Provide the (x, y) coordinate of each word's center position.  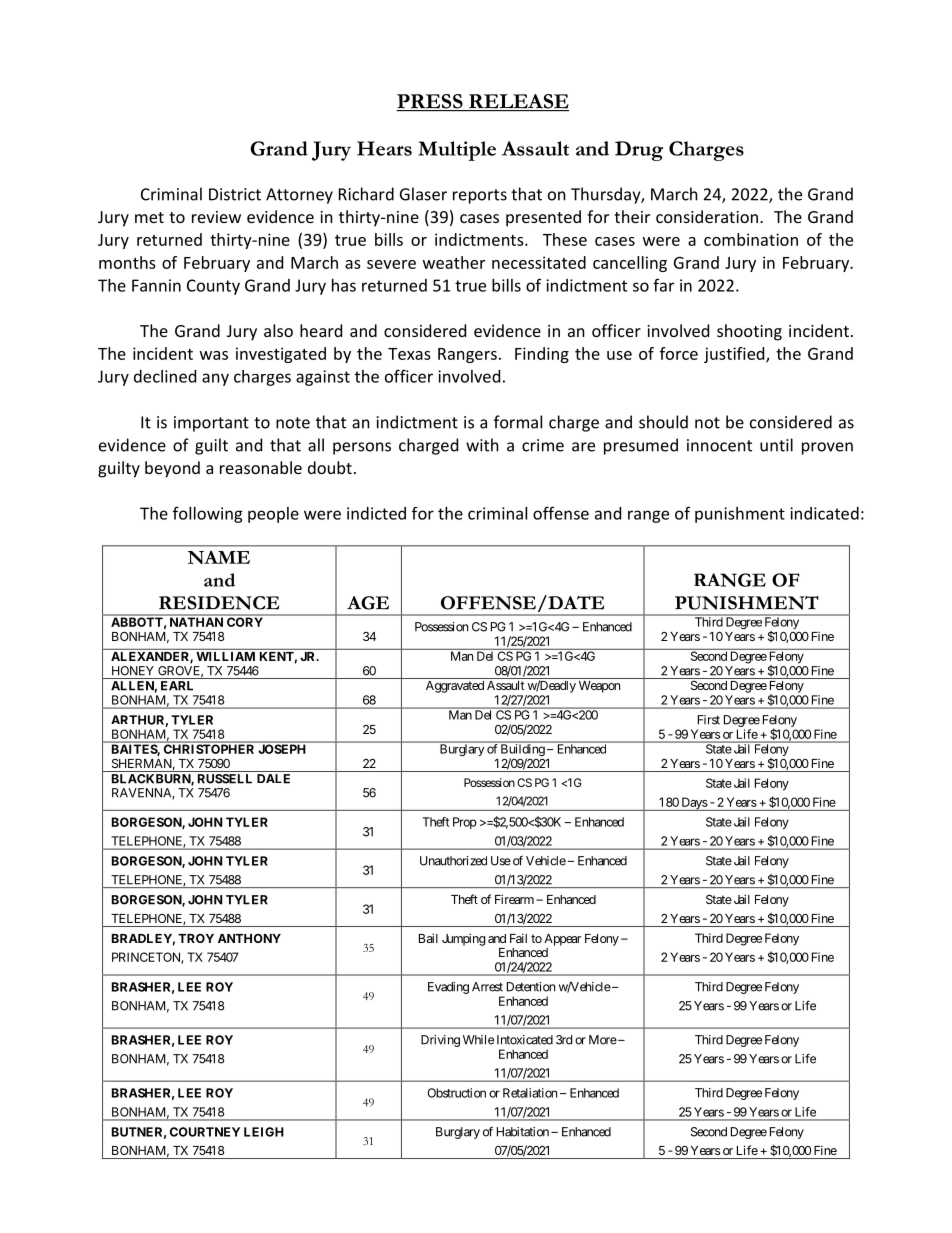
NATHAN (196, 622)
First (709, 720)
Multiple (457, 151)
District (235, 194)
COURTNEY (205, 1132)
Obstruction (457, 1093)
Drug (639, 151)
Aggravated (455, 687)
